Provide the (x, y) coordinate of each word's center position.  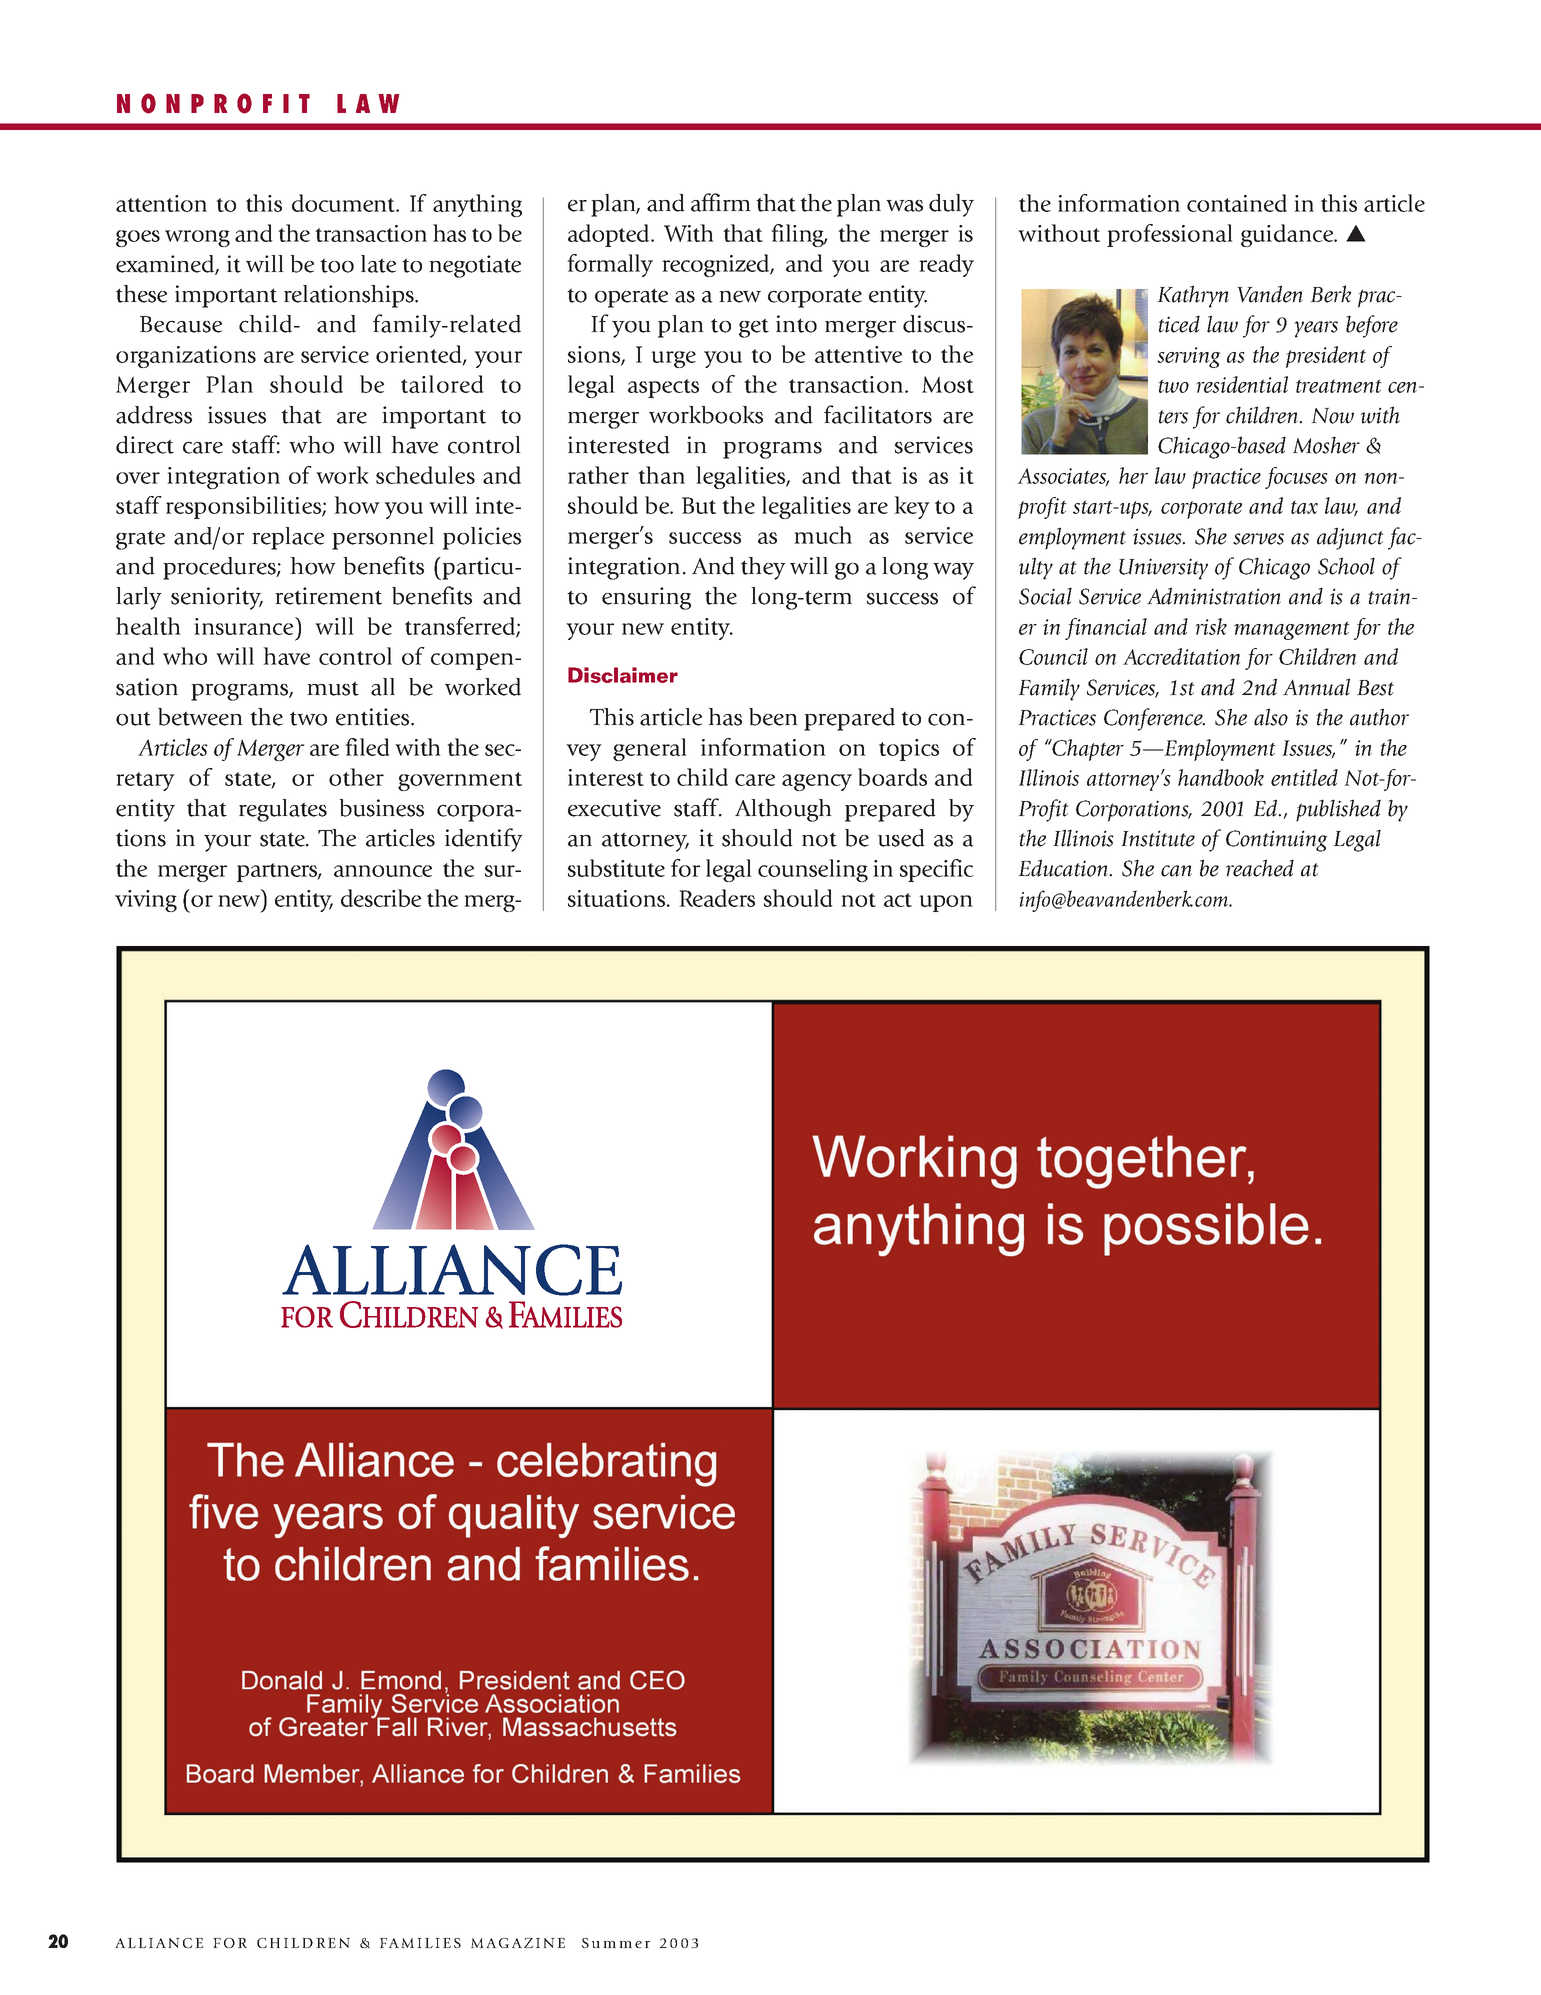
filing (799, 235)
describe (381, 898)
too (337, 265)
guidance (1288, 235)
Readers (717, 898)
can (1176, 871)
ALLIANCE (159, 1943)
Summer (616, 1943)
